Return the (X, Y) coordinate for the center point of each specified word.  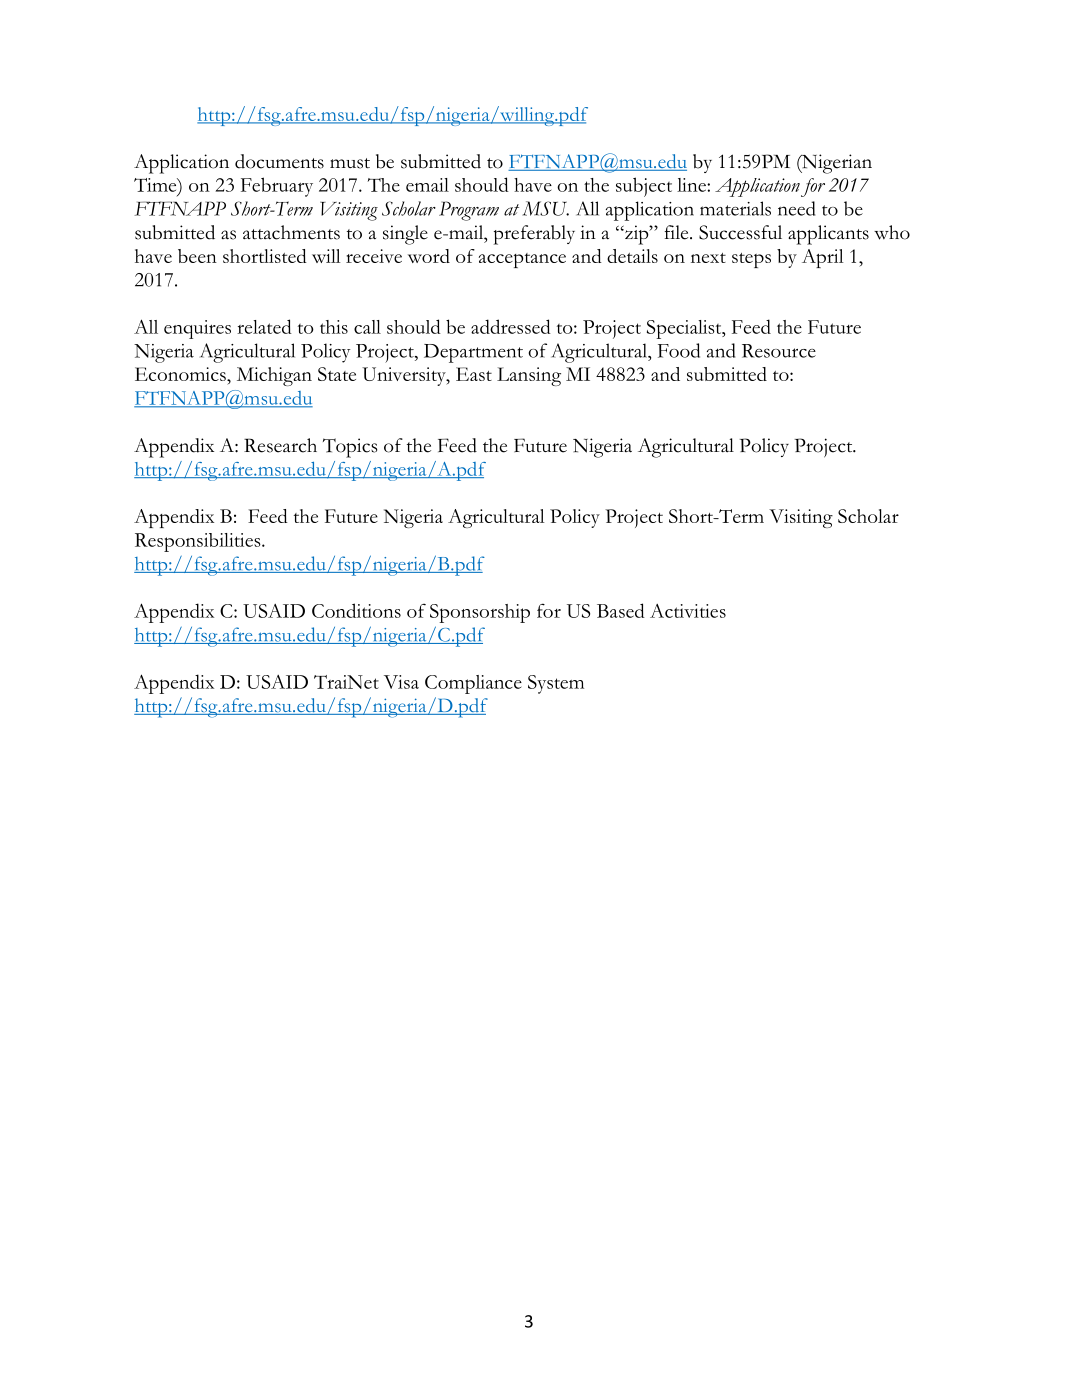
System (556, 684)
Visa (401, 682)
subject (644, 187)
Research (280, 445)
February (277, 187)
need (796, 208)
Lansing (529, 376)
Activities (688, 611)
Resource (779, 351)
